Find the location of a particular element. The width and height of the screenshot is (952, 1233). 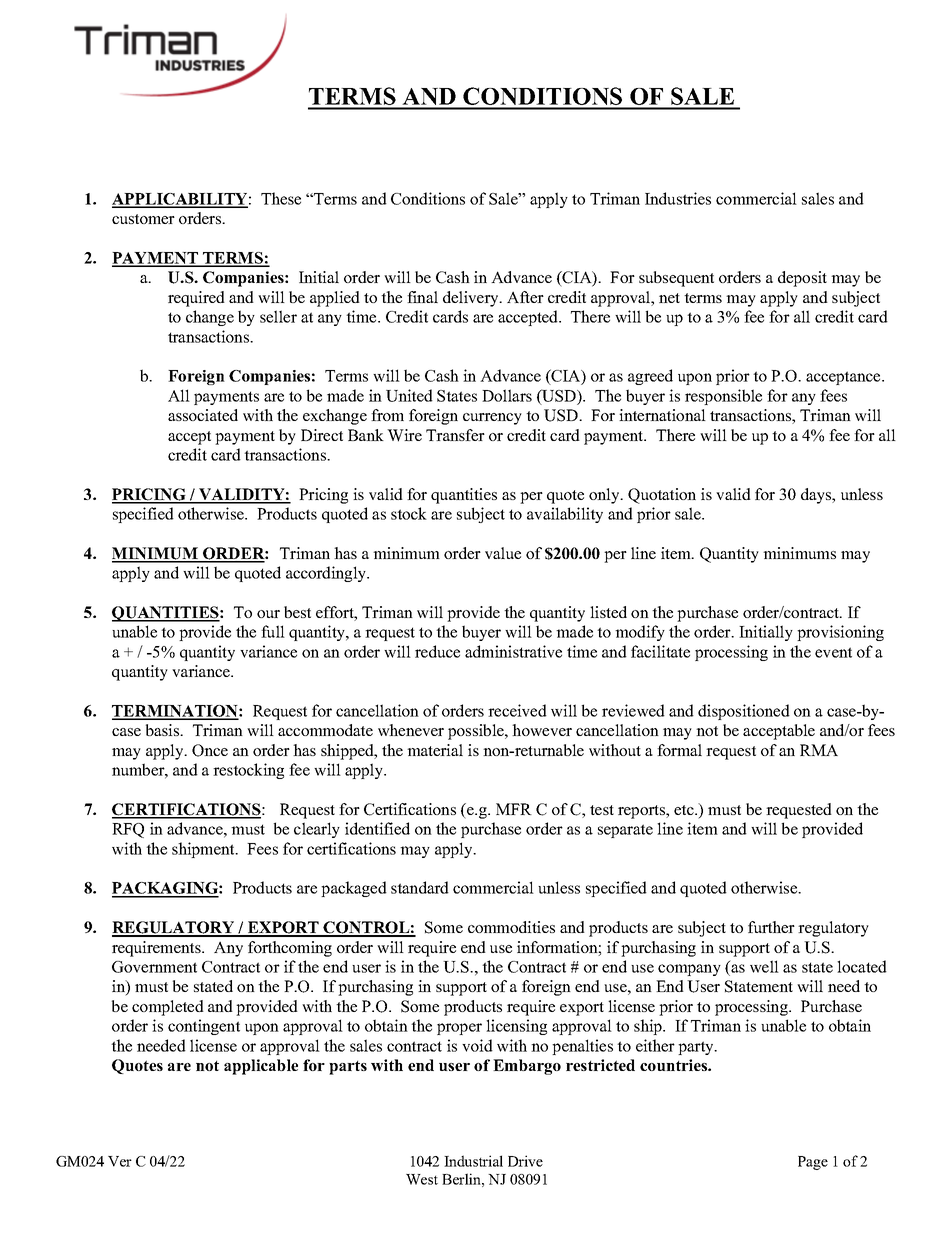

After is located at coordinates (525, 297).
